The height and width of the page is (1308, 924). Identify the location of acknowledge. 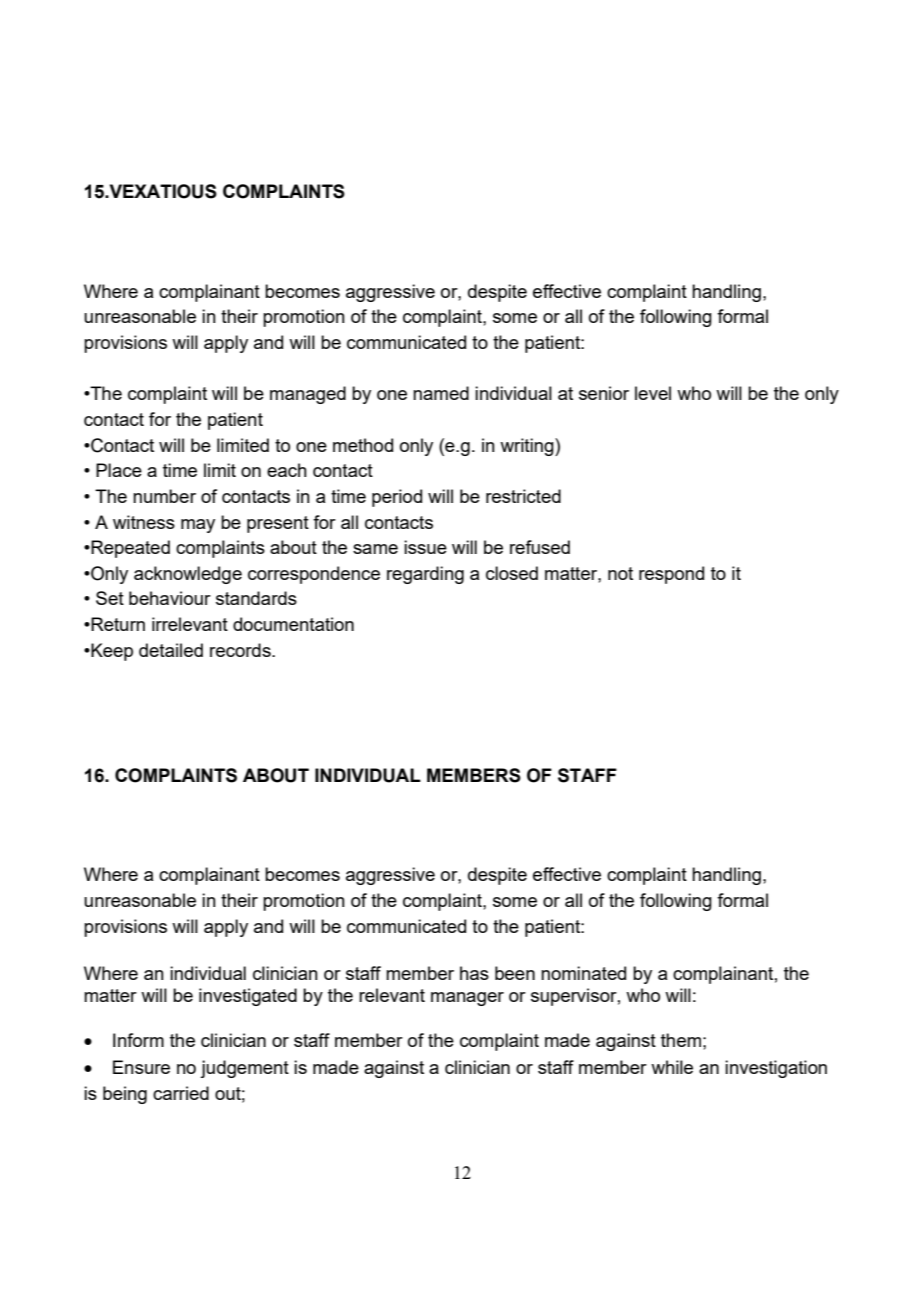
(188, 575).
